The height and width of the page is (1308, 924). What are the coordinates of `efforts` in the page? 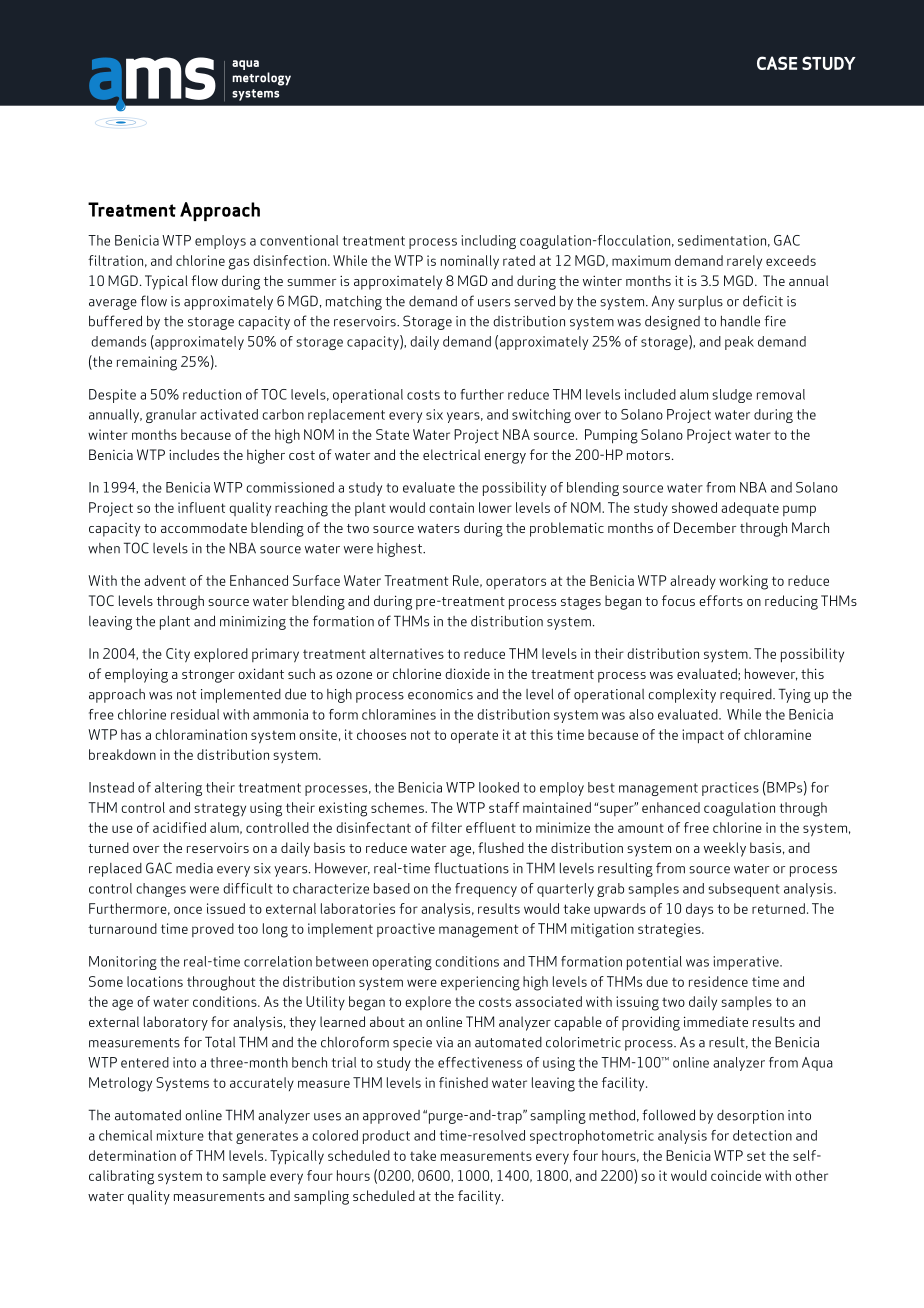 It's located at (721, 600).
